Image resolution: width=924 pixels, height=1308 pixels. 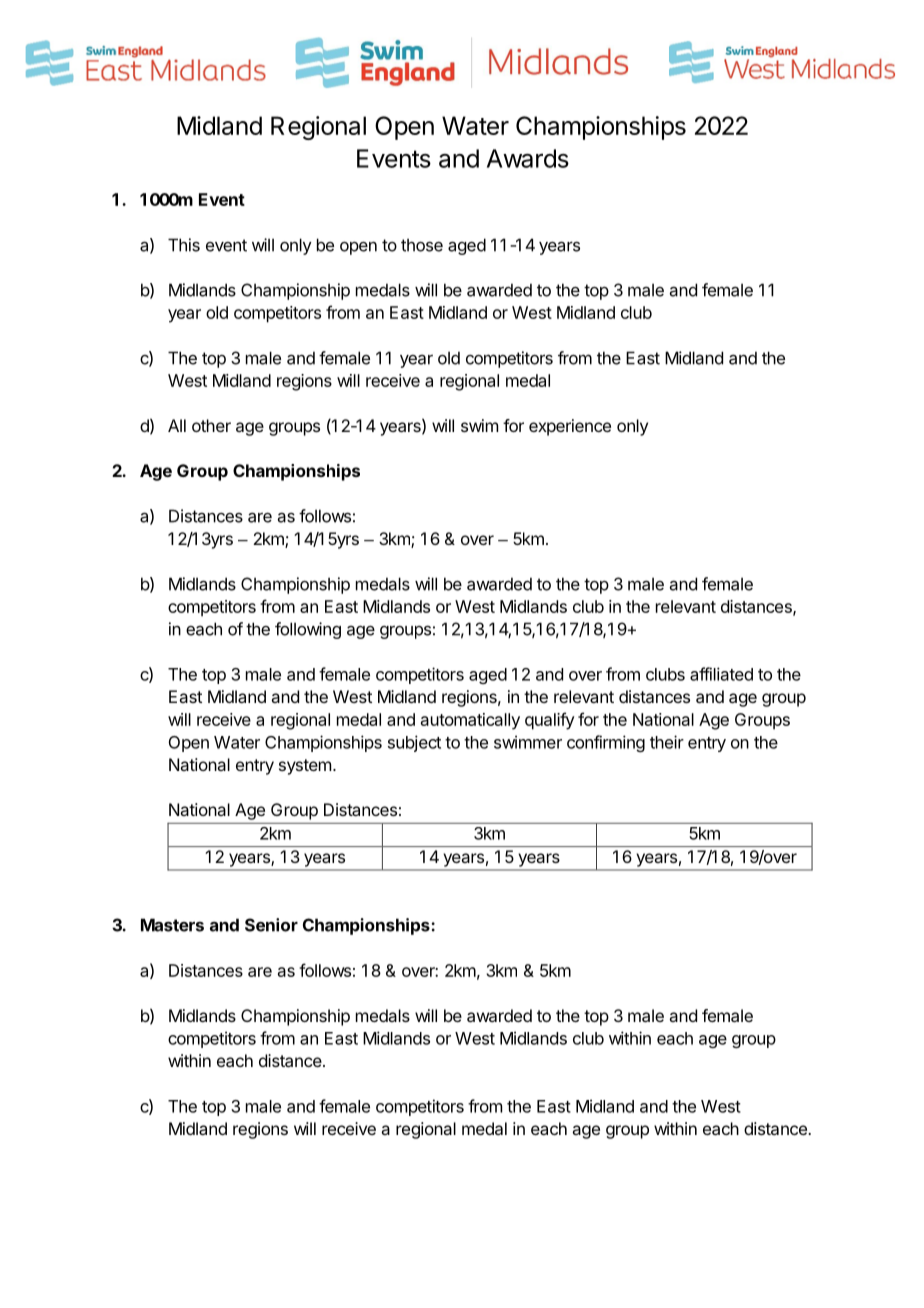 What do you see at coordinates (721, 674) in the page?
I see `affiliated` at bounding box center [721, 674].
